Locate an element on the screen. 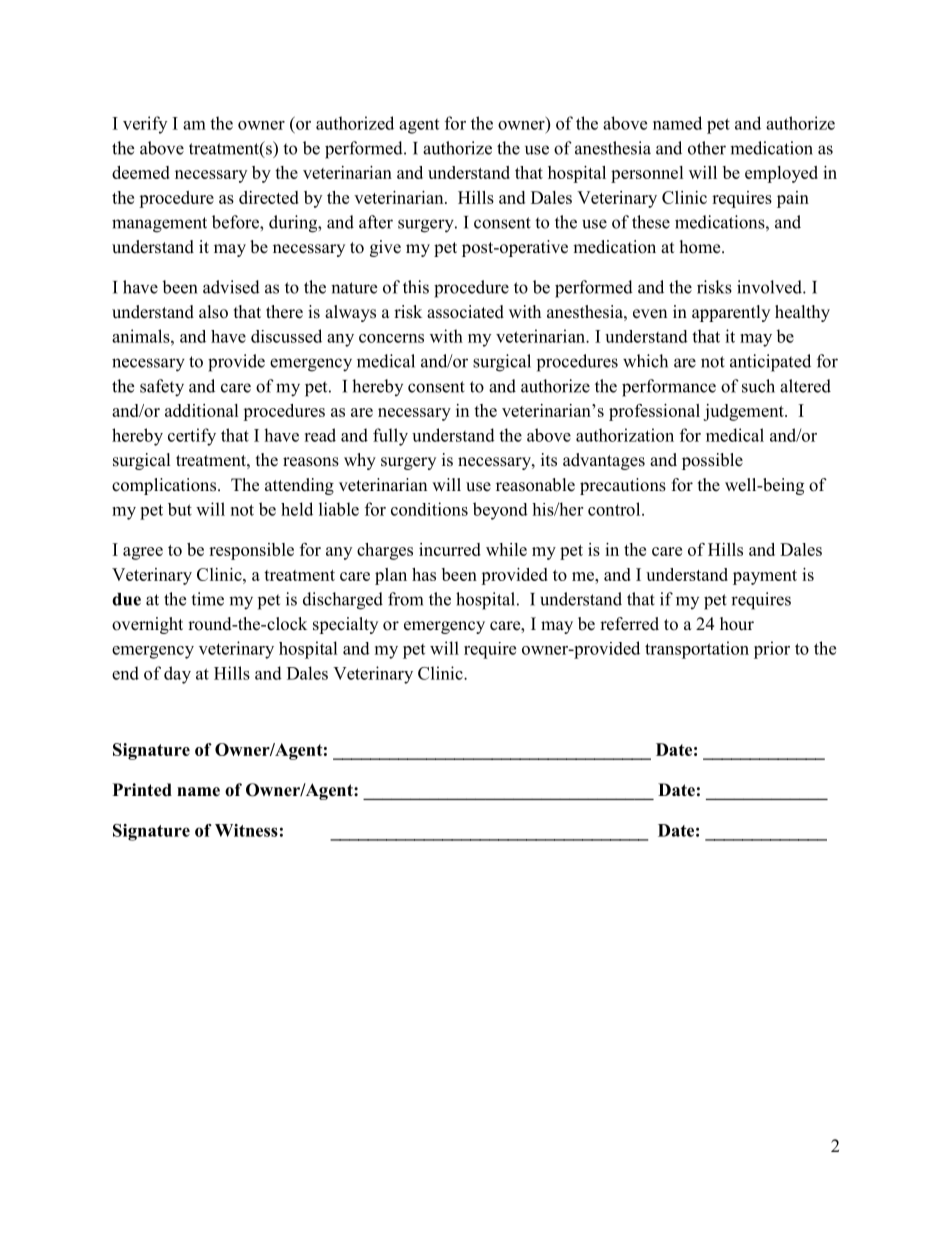 This screenshot has height=1233, width=952. Printed is located at coordinates (142, 790).
